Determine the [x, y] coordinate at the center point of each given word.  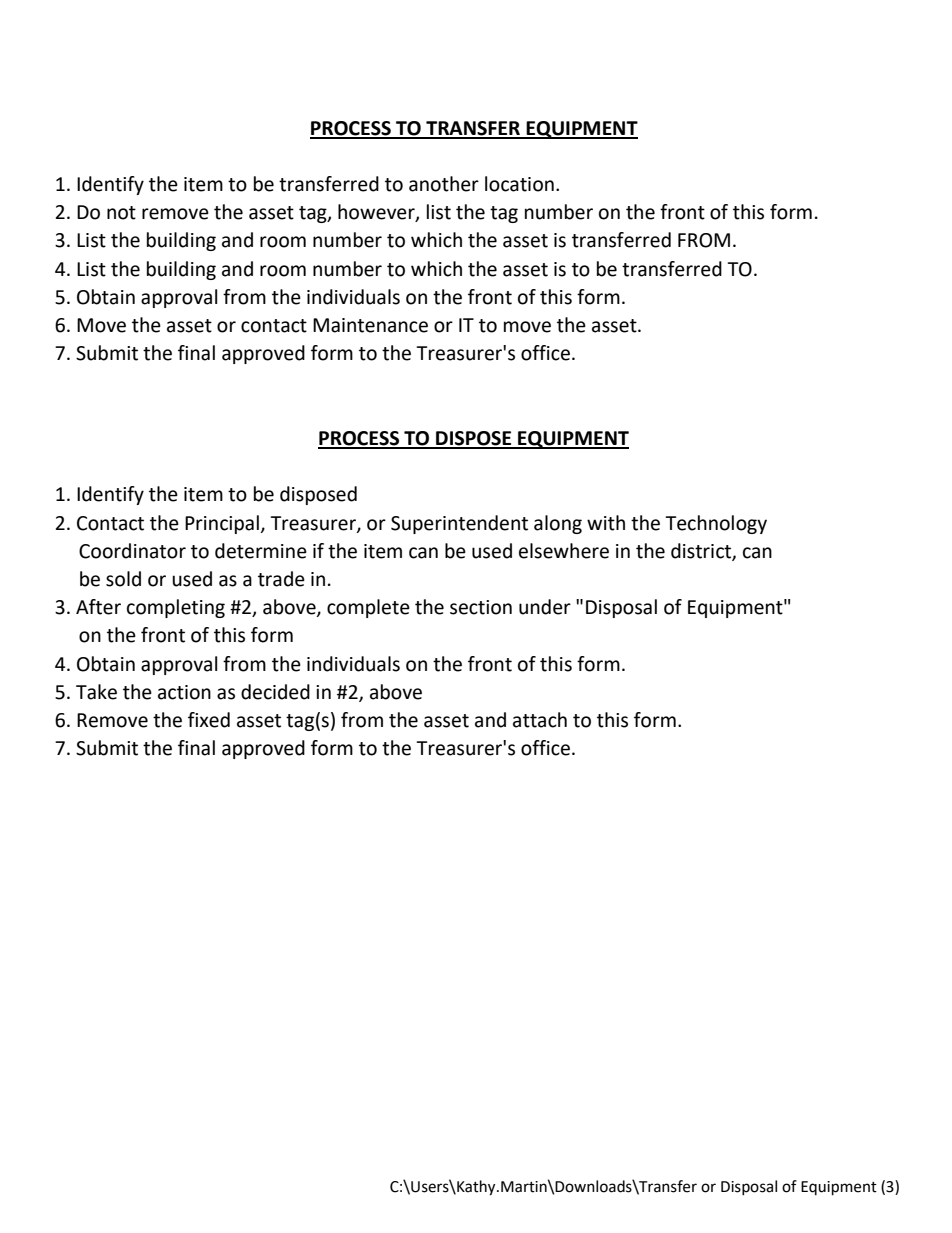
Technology [716, 524]
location [519, 184]
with [606, 523]
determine [261, 551]
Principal [222, 524]
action [184, 692]
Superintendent [459, 524]
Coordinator [132, 551]
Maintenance [370, 325]
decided [275, 692]
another [444, 184]
